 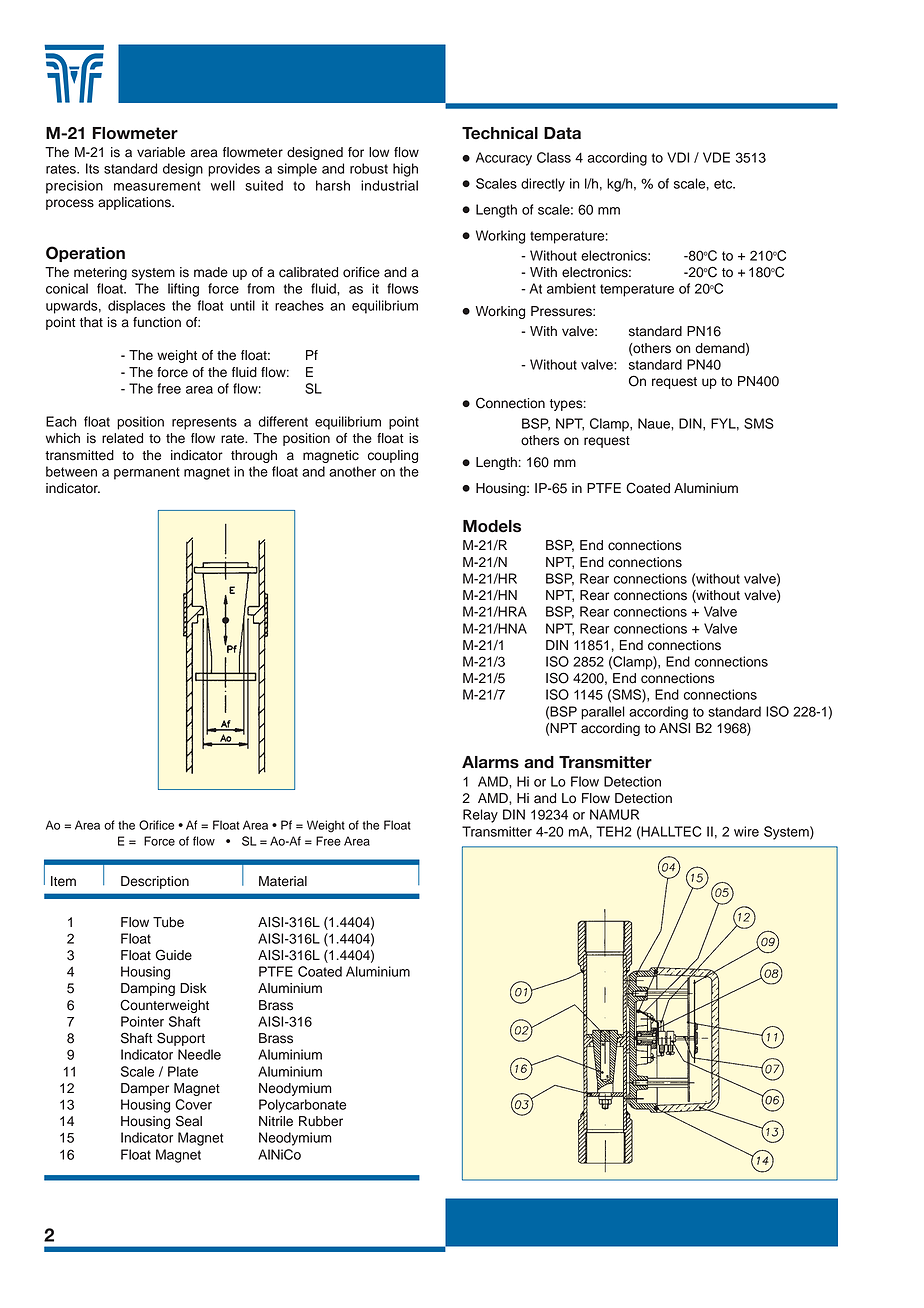 I want to click on high, so click(x=405, y=170).
